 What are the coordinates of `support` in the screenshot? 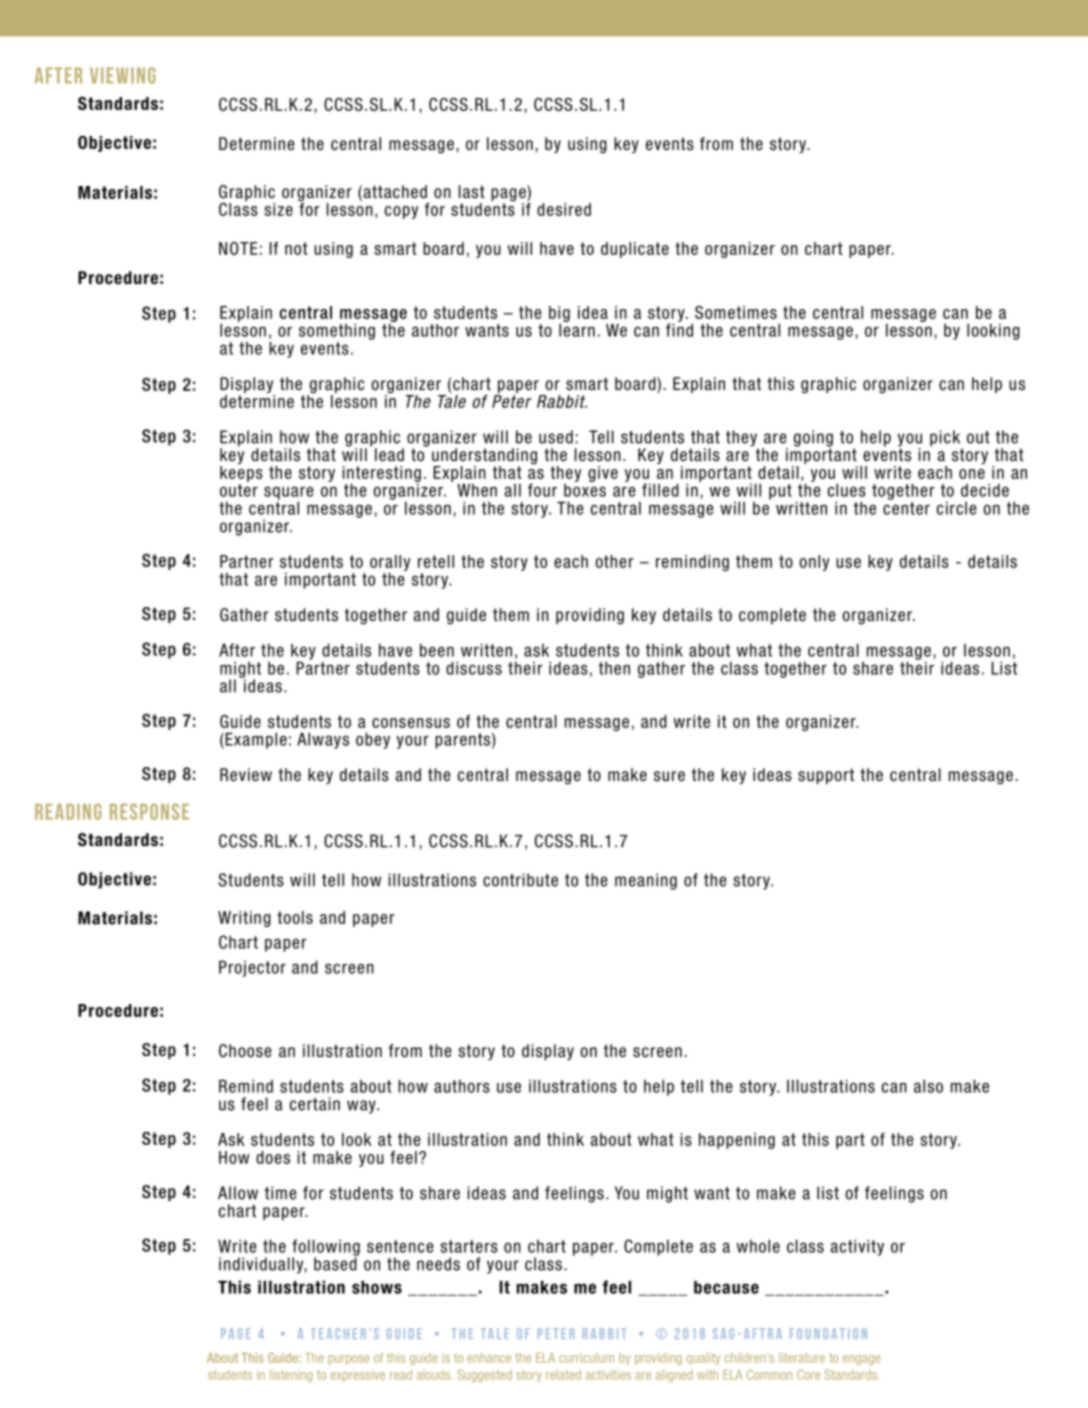 It's located at (826, 776).
